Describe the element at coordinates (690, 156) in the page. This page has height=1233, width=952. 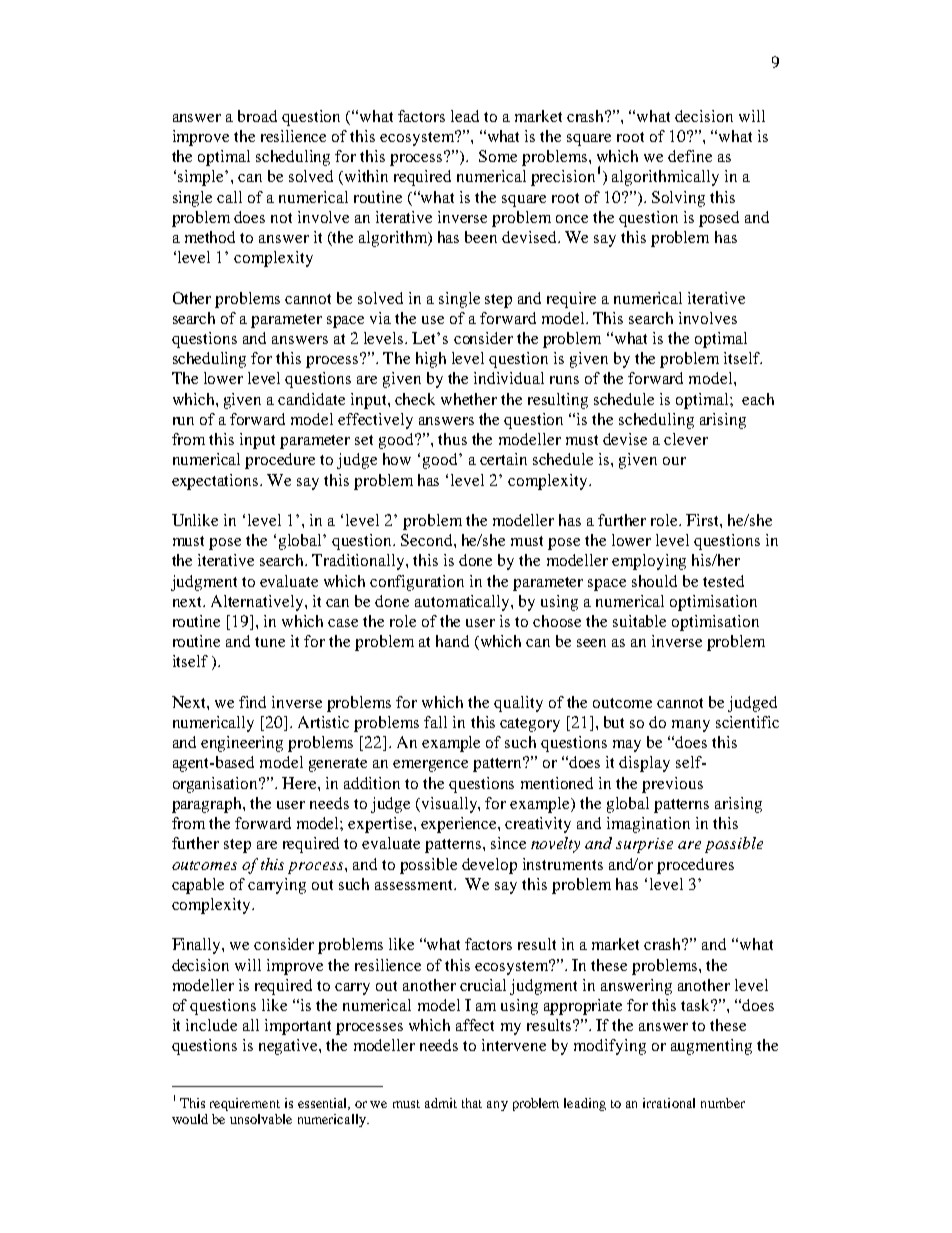
I see `define` at that location.
